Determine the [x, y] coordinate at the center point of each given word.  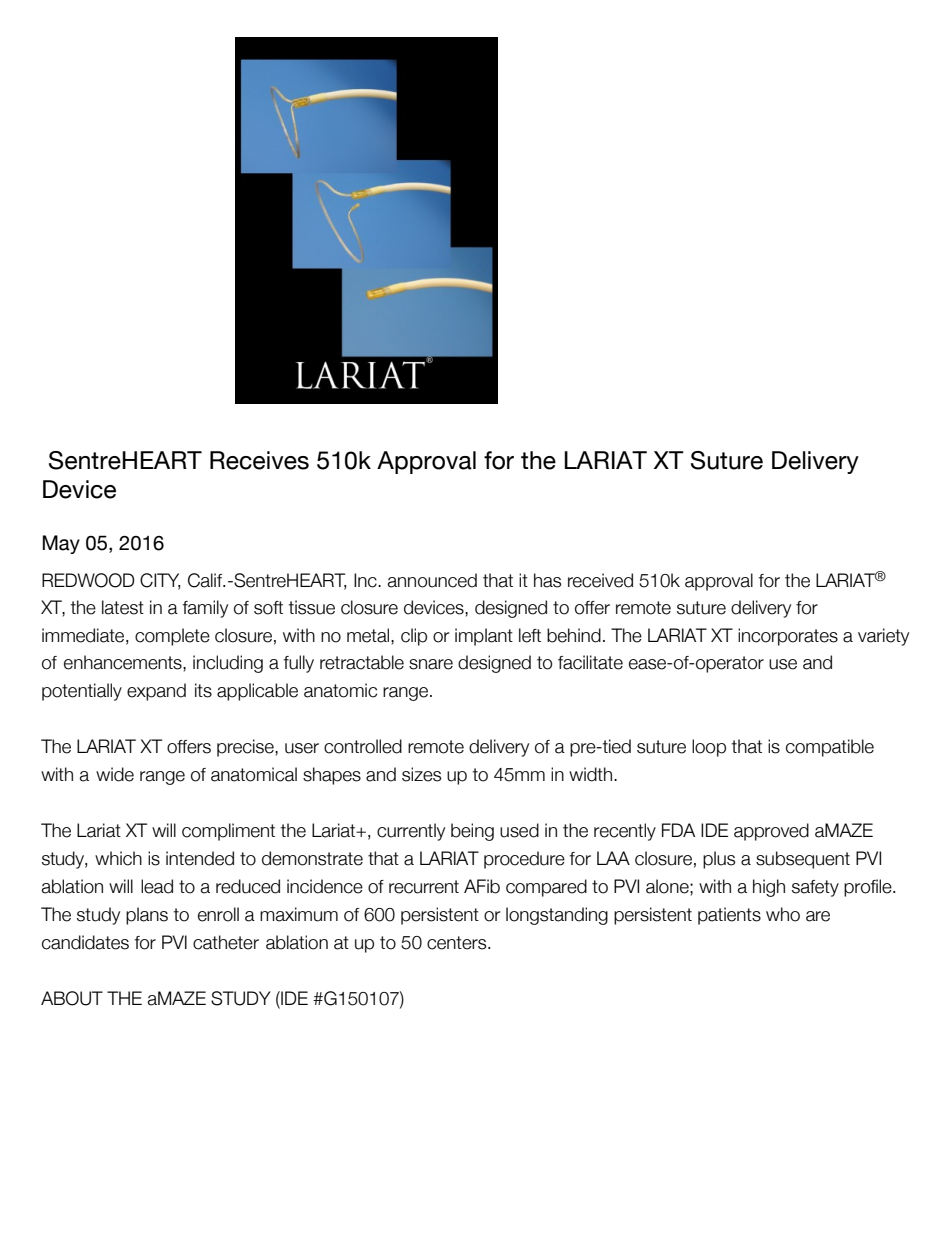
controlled [363, 746]
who [783, 914]
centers [458, 943]
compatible [830, 748]
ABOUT [72, 998]
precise [246, 748]
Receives [259, 460]
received [600, 580]
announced [432, 580]
